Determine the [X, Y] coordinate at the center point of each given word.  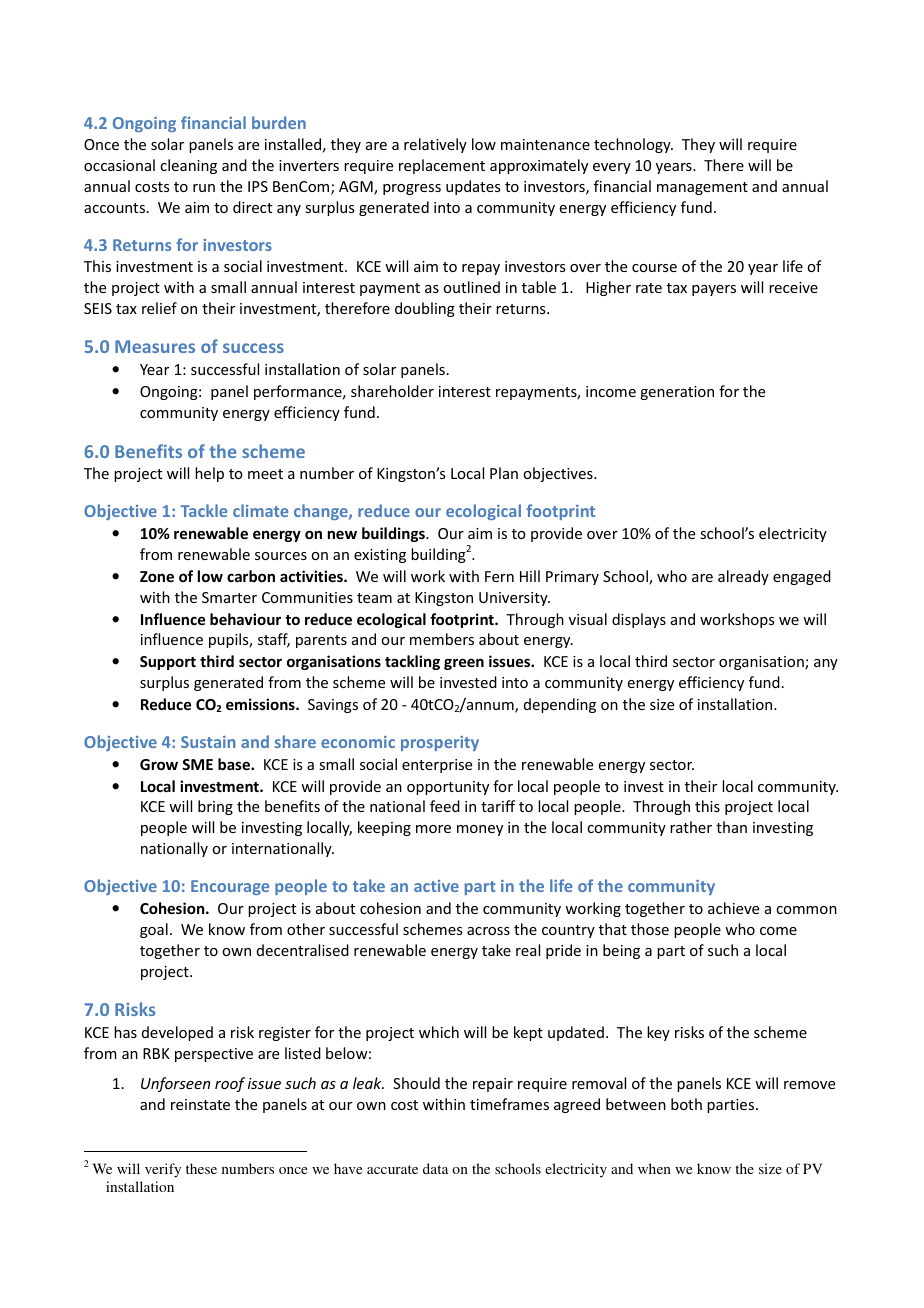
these [201, 1168]
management [702, 188]
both [686, 1104]
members [442, 639]
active [436, 886]
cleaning [188, 166]
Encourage [230, 887]
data [435, 1168]
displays [639, 620]
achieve [733, 908]
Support [168, 663]
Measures [155, 346]
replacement [442, 166]
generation [677, 393]
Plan [504, 473]
